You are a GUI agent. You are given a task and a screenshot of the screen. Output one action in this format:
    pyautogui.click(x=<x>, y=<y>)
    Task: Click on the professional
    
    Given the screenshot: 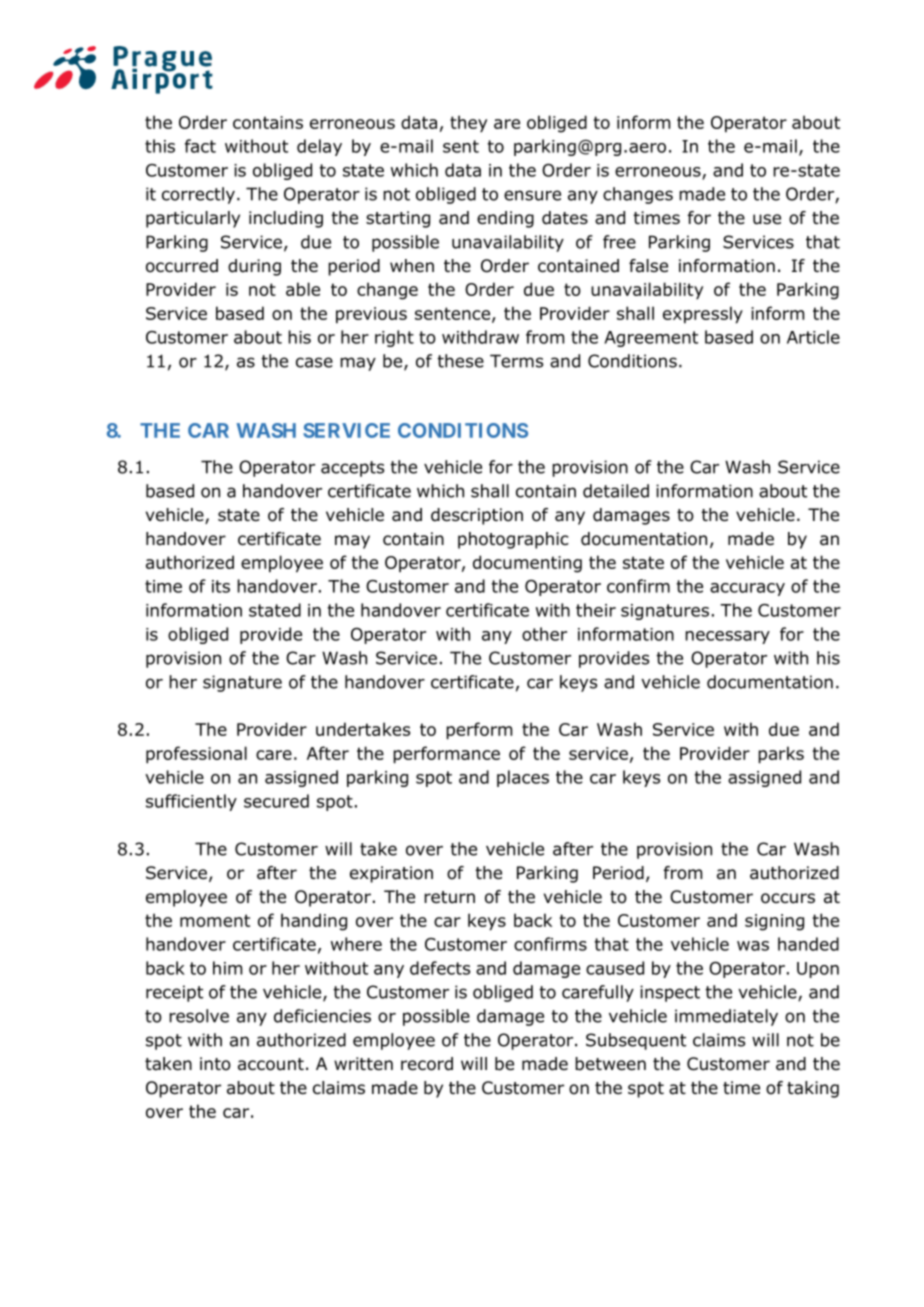 What is the action you would take?
    pyautogui.click(x=196, y=755)
